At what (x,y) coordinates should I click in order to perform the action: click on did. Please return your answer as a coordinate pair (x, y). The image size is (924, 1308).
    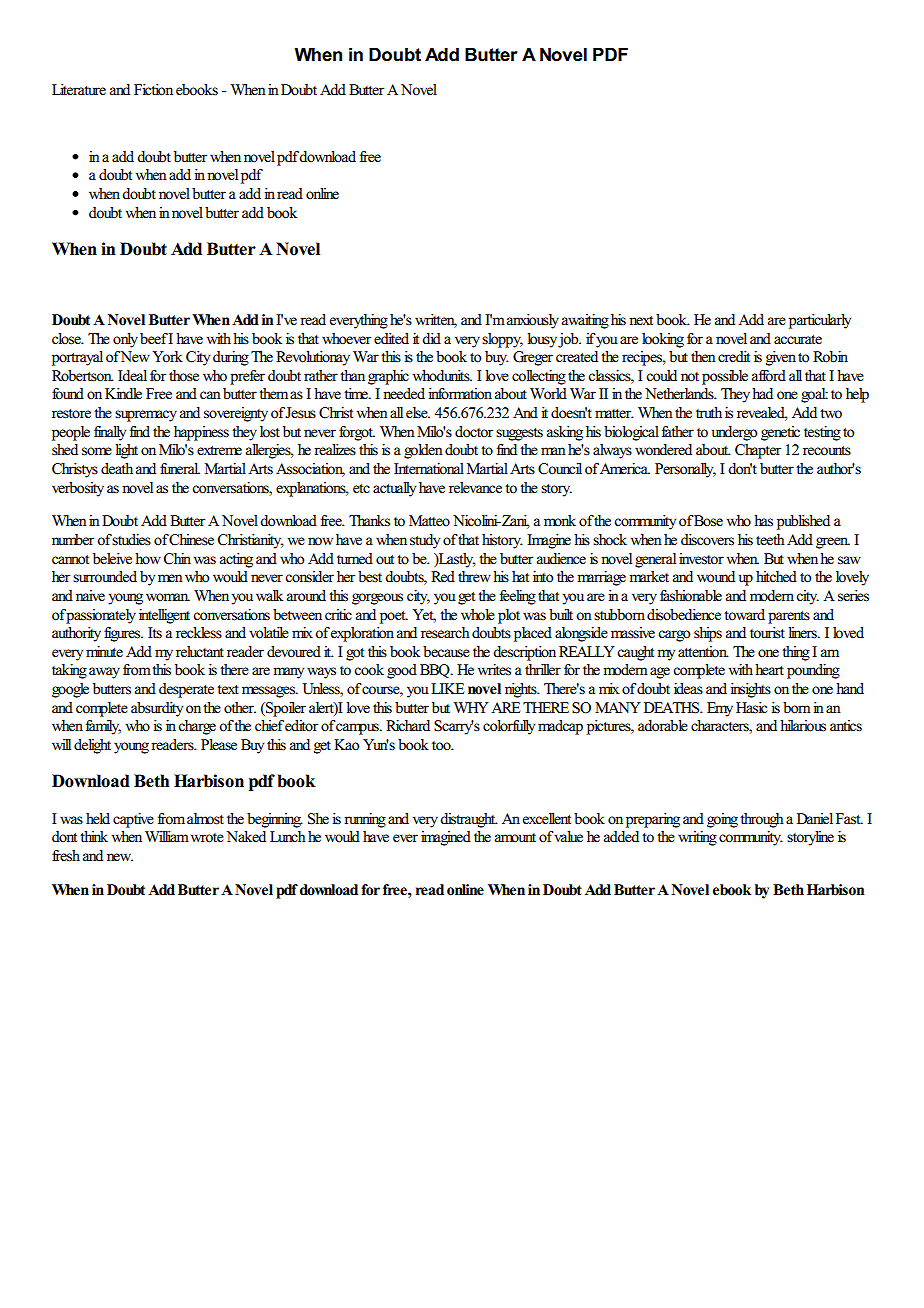
    Looking at the image, I should click on (431, 338).
